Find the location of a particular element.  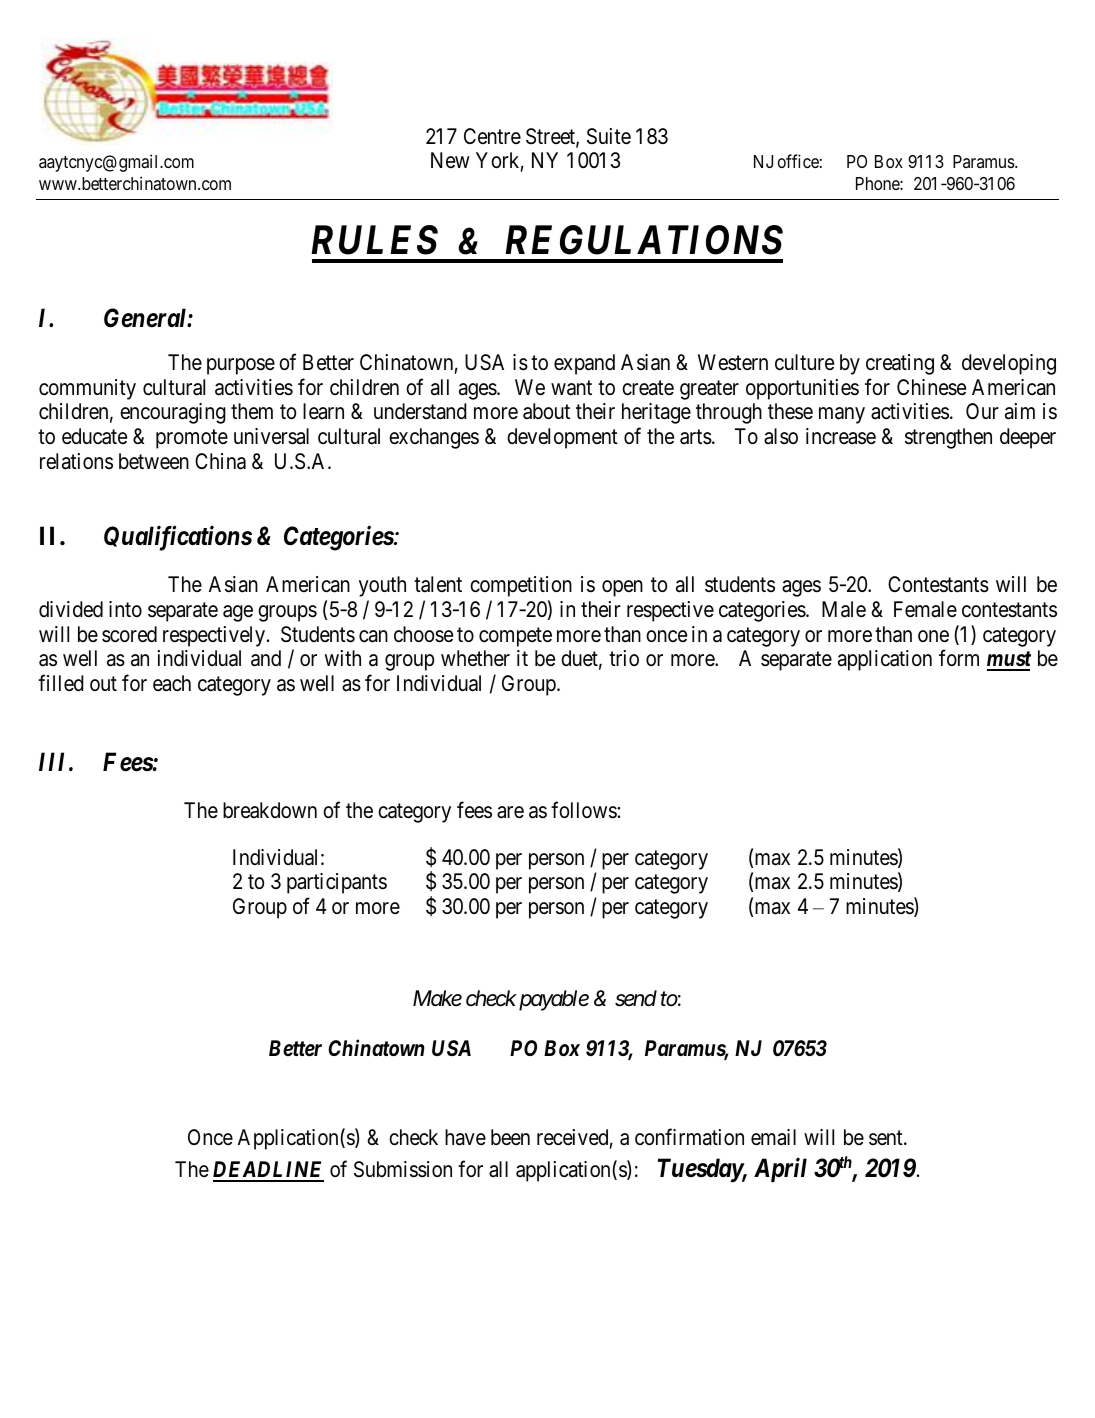

form is located at coordinates (959, 658).
